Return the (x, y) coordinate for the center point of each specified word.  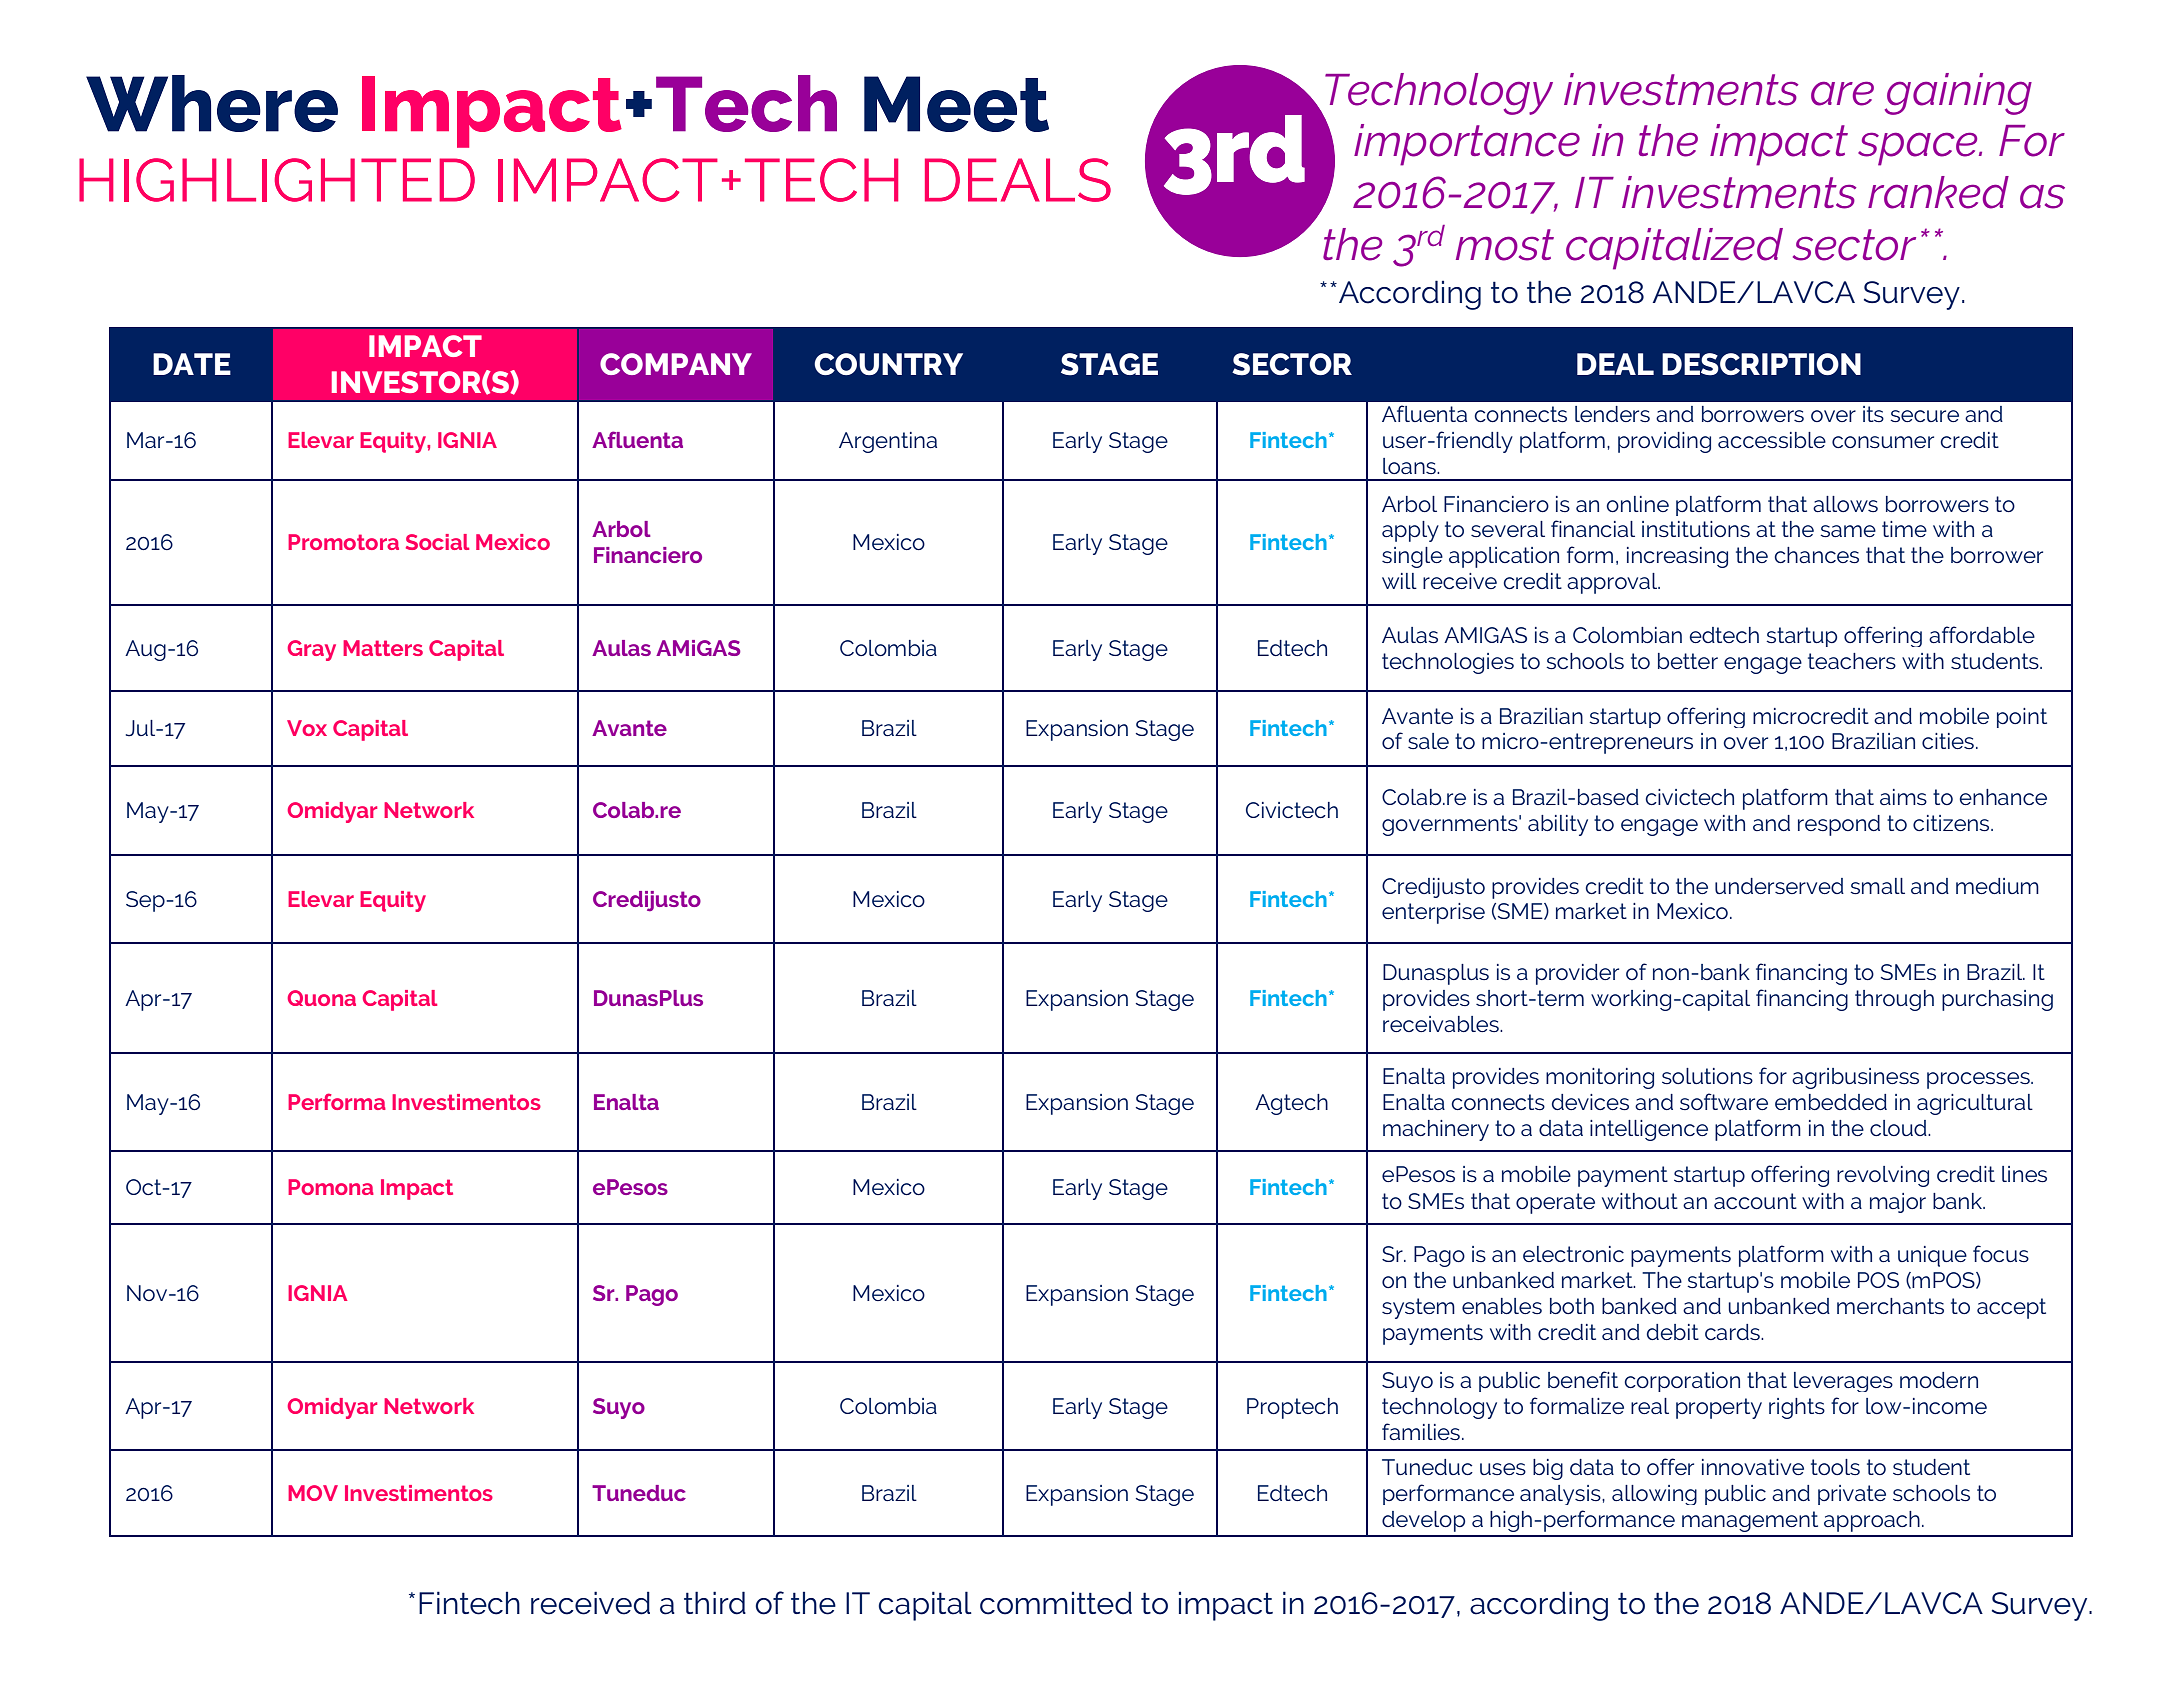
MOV (313, 1493)
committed (1056, 1603)
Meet (956, 104)
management (1750, 1521)
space (1919, 149)
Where (212, 103)
